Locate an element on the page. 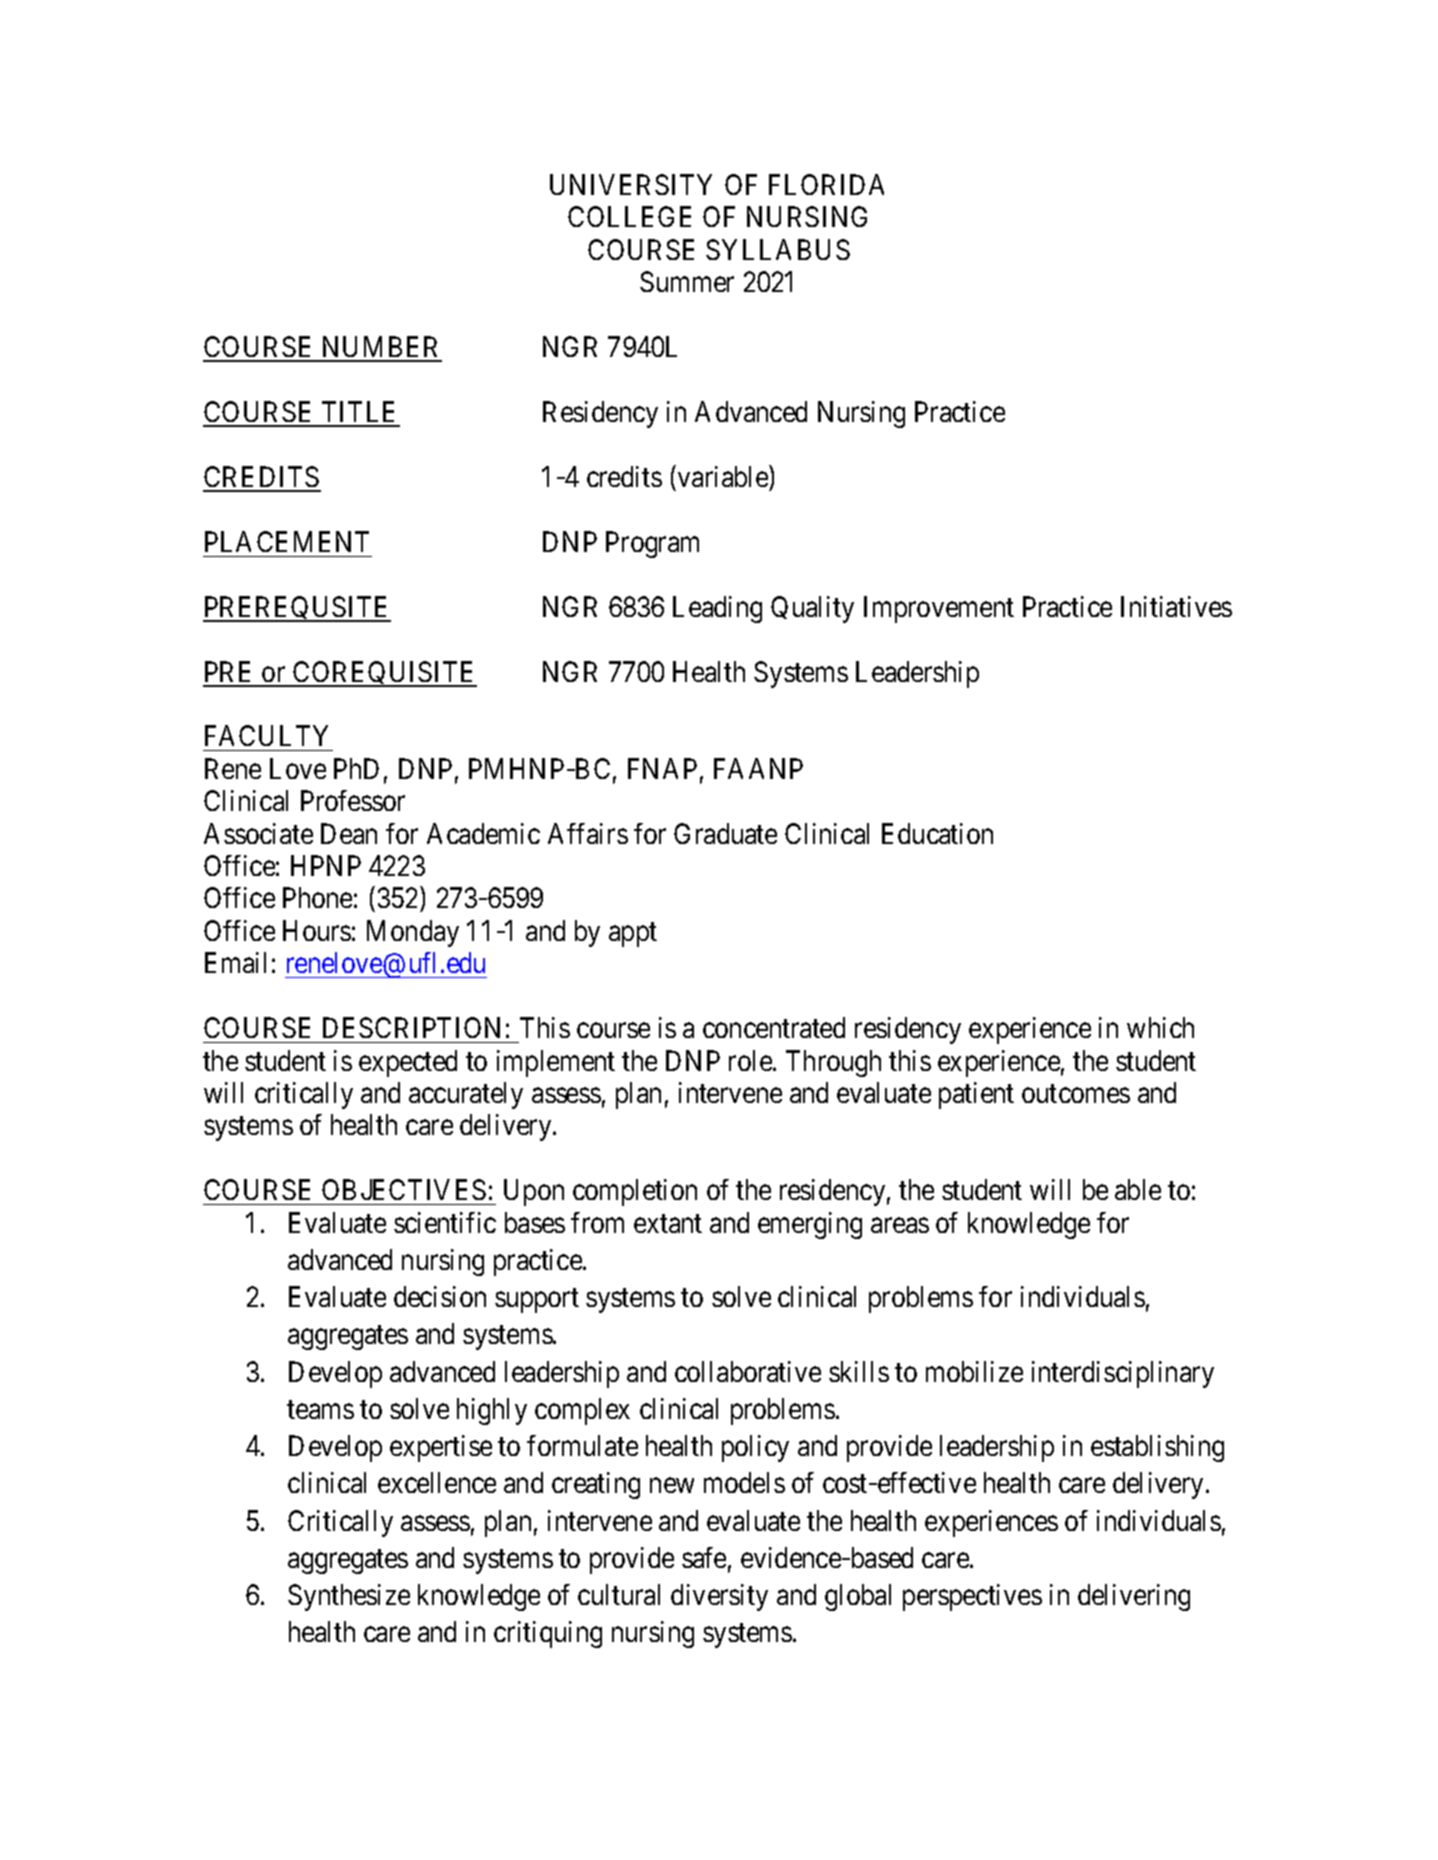 Image resolution: width=1438 pixels, height=1860 pixels. Phone is located at coordinates (317, 897).
